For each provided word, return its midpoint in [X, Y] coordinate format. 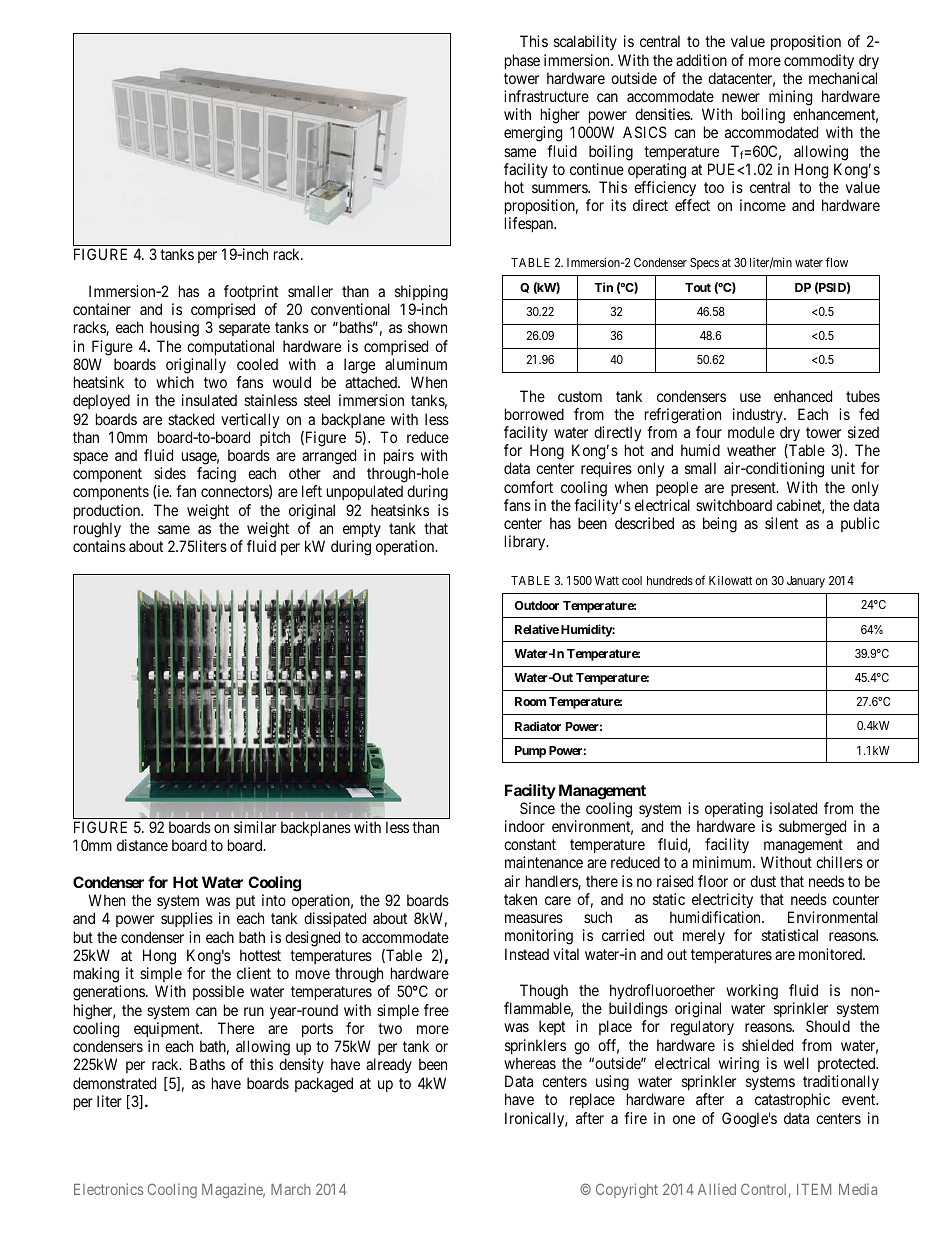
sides [170, 473]
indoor [525, 826]
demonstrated [114, 1083]
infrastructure [546, 96]
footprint [251, 292]
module [751, 432]
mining [790, 98]
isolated [793, 808]
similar [255, 827]
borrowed [534, 414]
